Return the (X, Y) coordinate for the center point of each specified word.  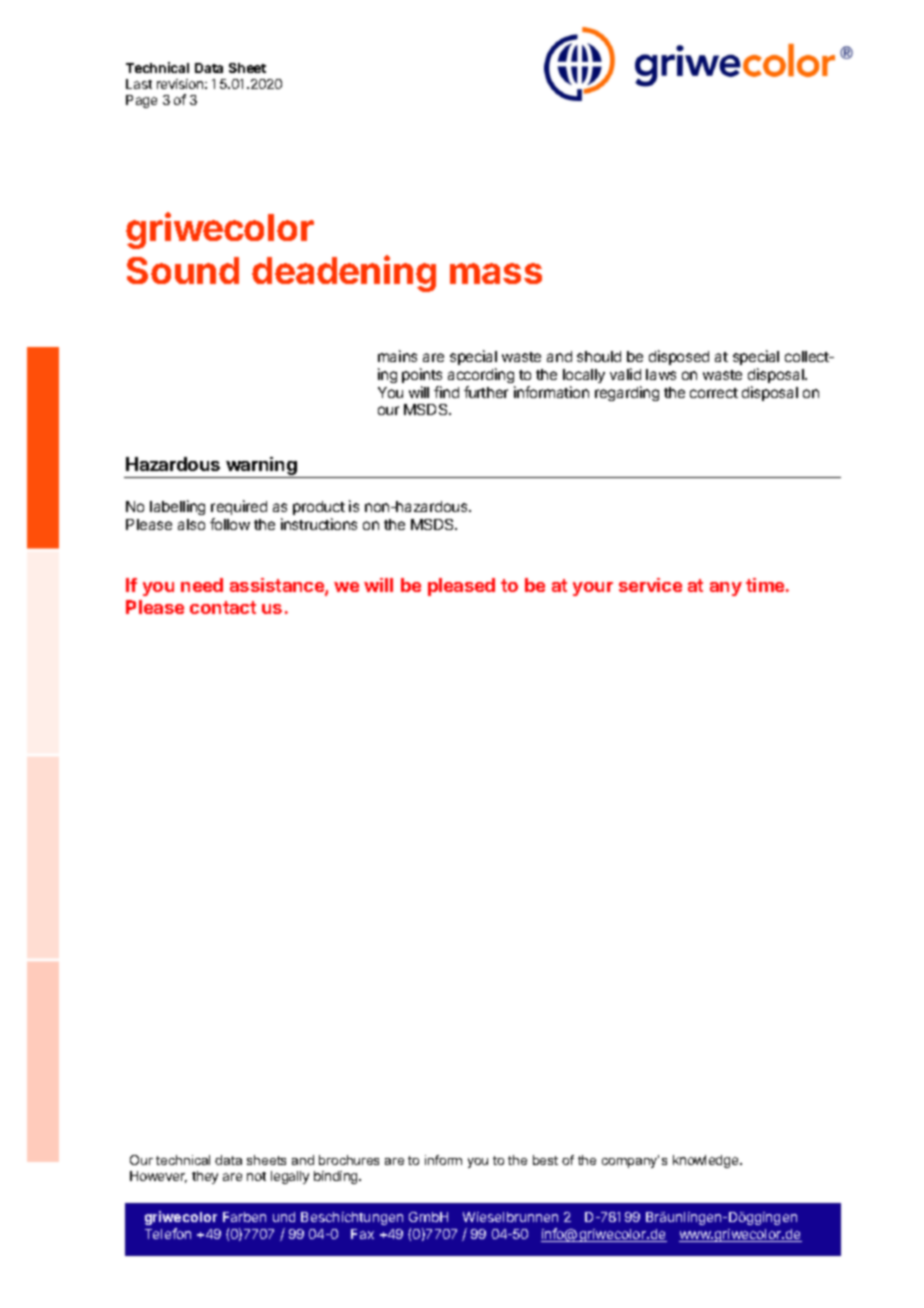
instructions (319, 524)
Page (141, 101)
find (446, 392)
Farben (244, 1217)
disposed (679, 357)
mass (496, 273)
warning (261, 467)
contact (223, 607)
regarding (627, 393)
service (650, 585)
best (545, 1160)
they (205, 1177)
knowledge (707, 1161)
